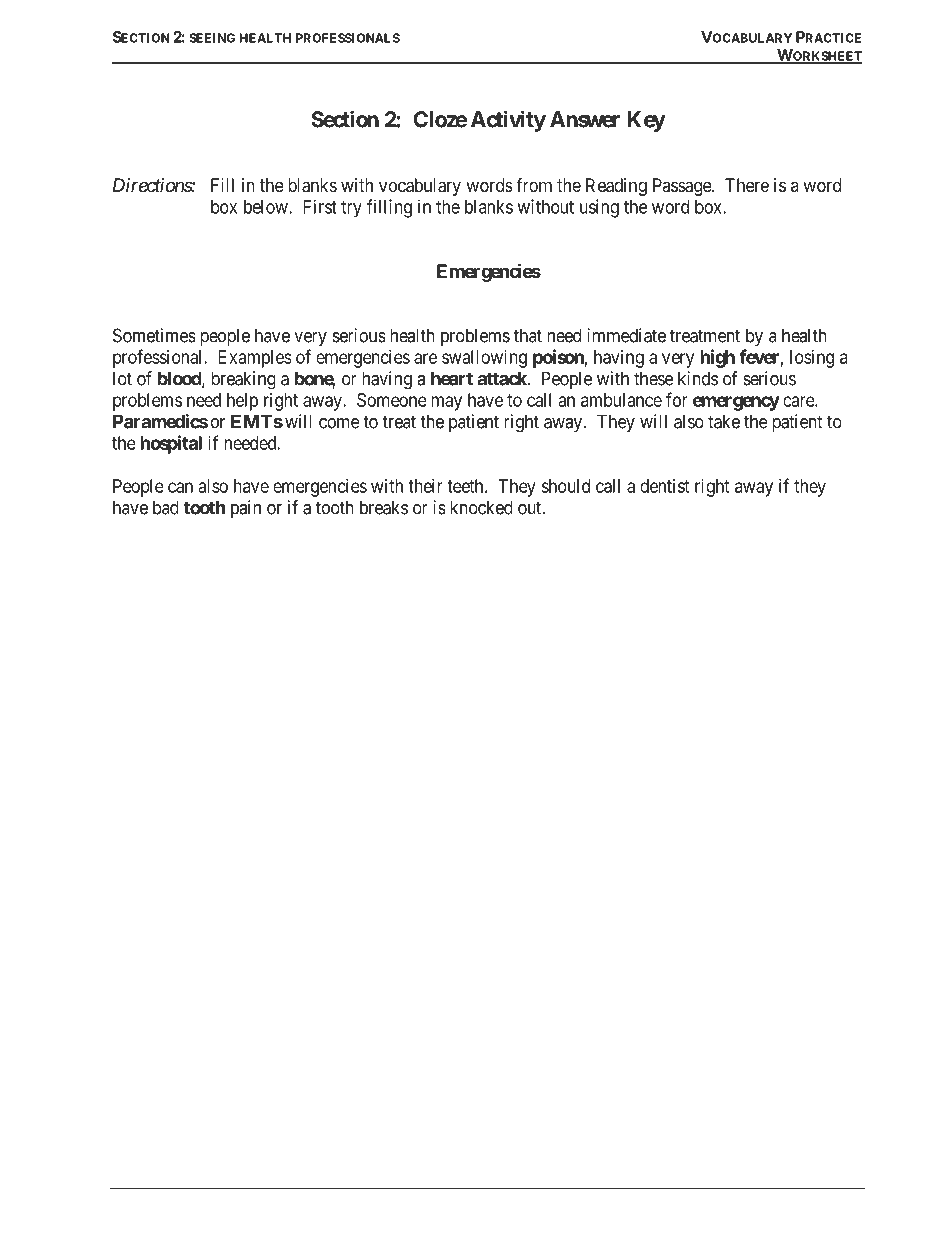  I want to click on SEEING, so click(212, 38).
